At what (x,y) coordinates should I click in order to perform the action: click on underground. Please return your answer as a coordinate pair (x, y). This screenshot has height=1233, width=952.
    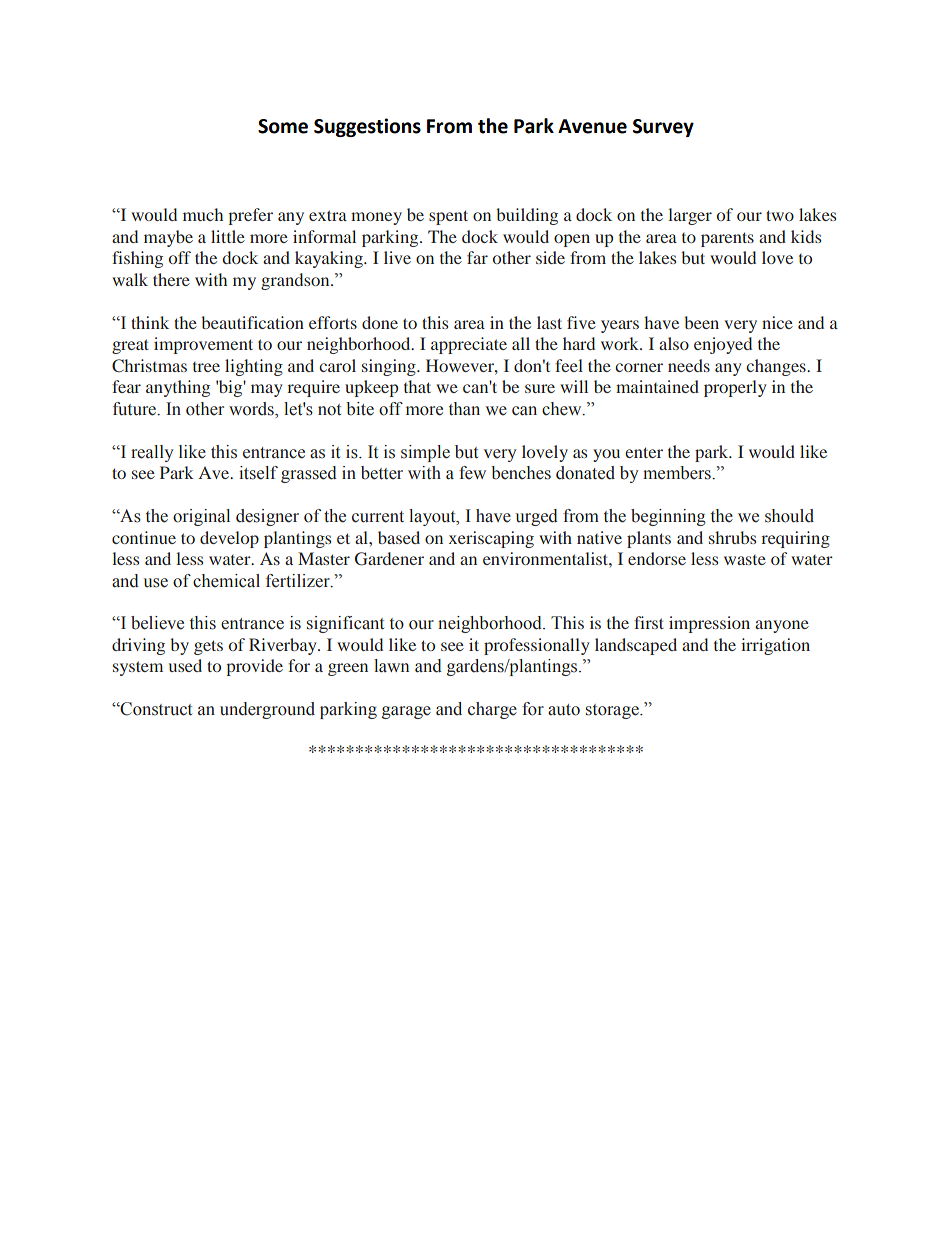
    Looking at the image, I should click on (267, 710).
